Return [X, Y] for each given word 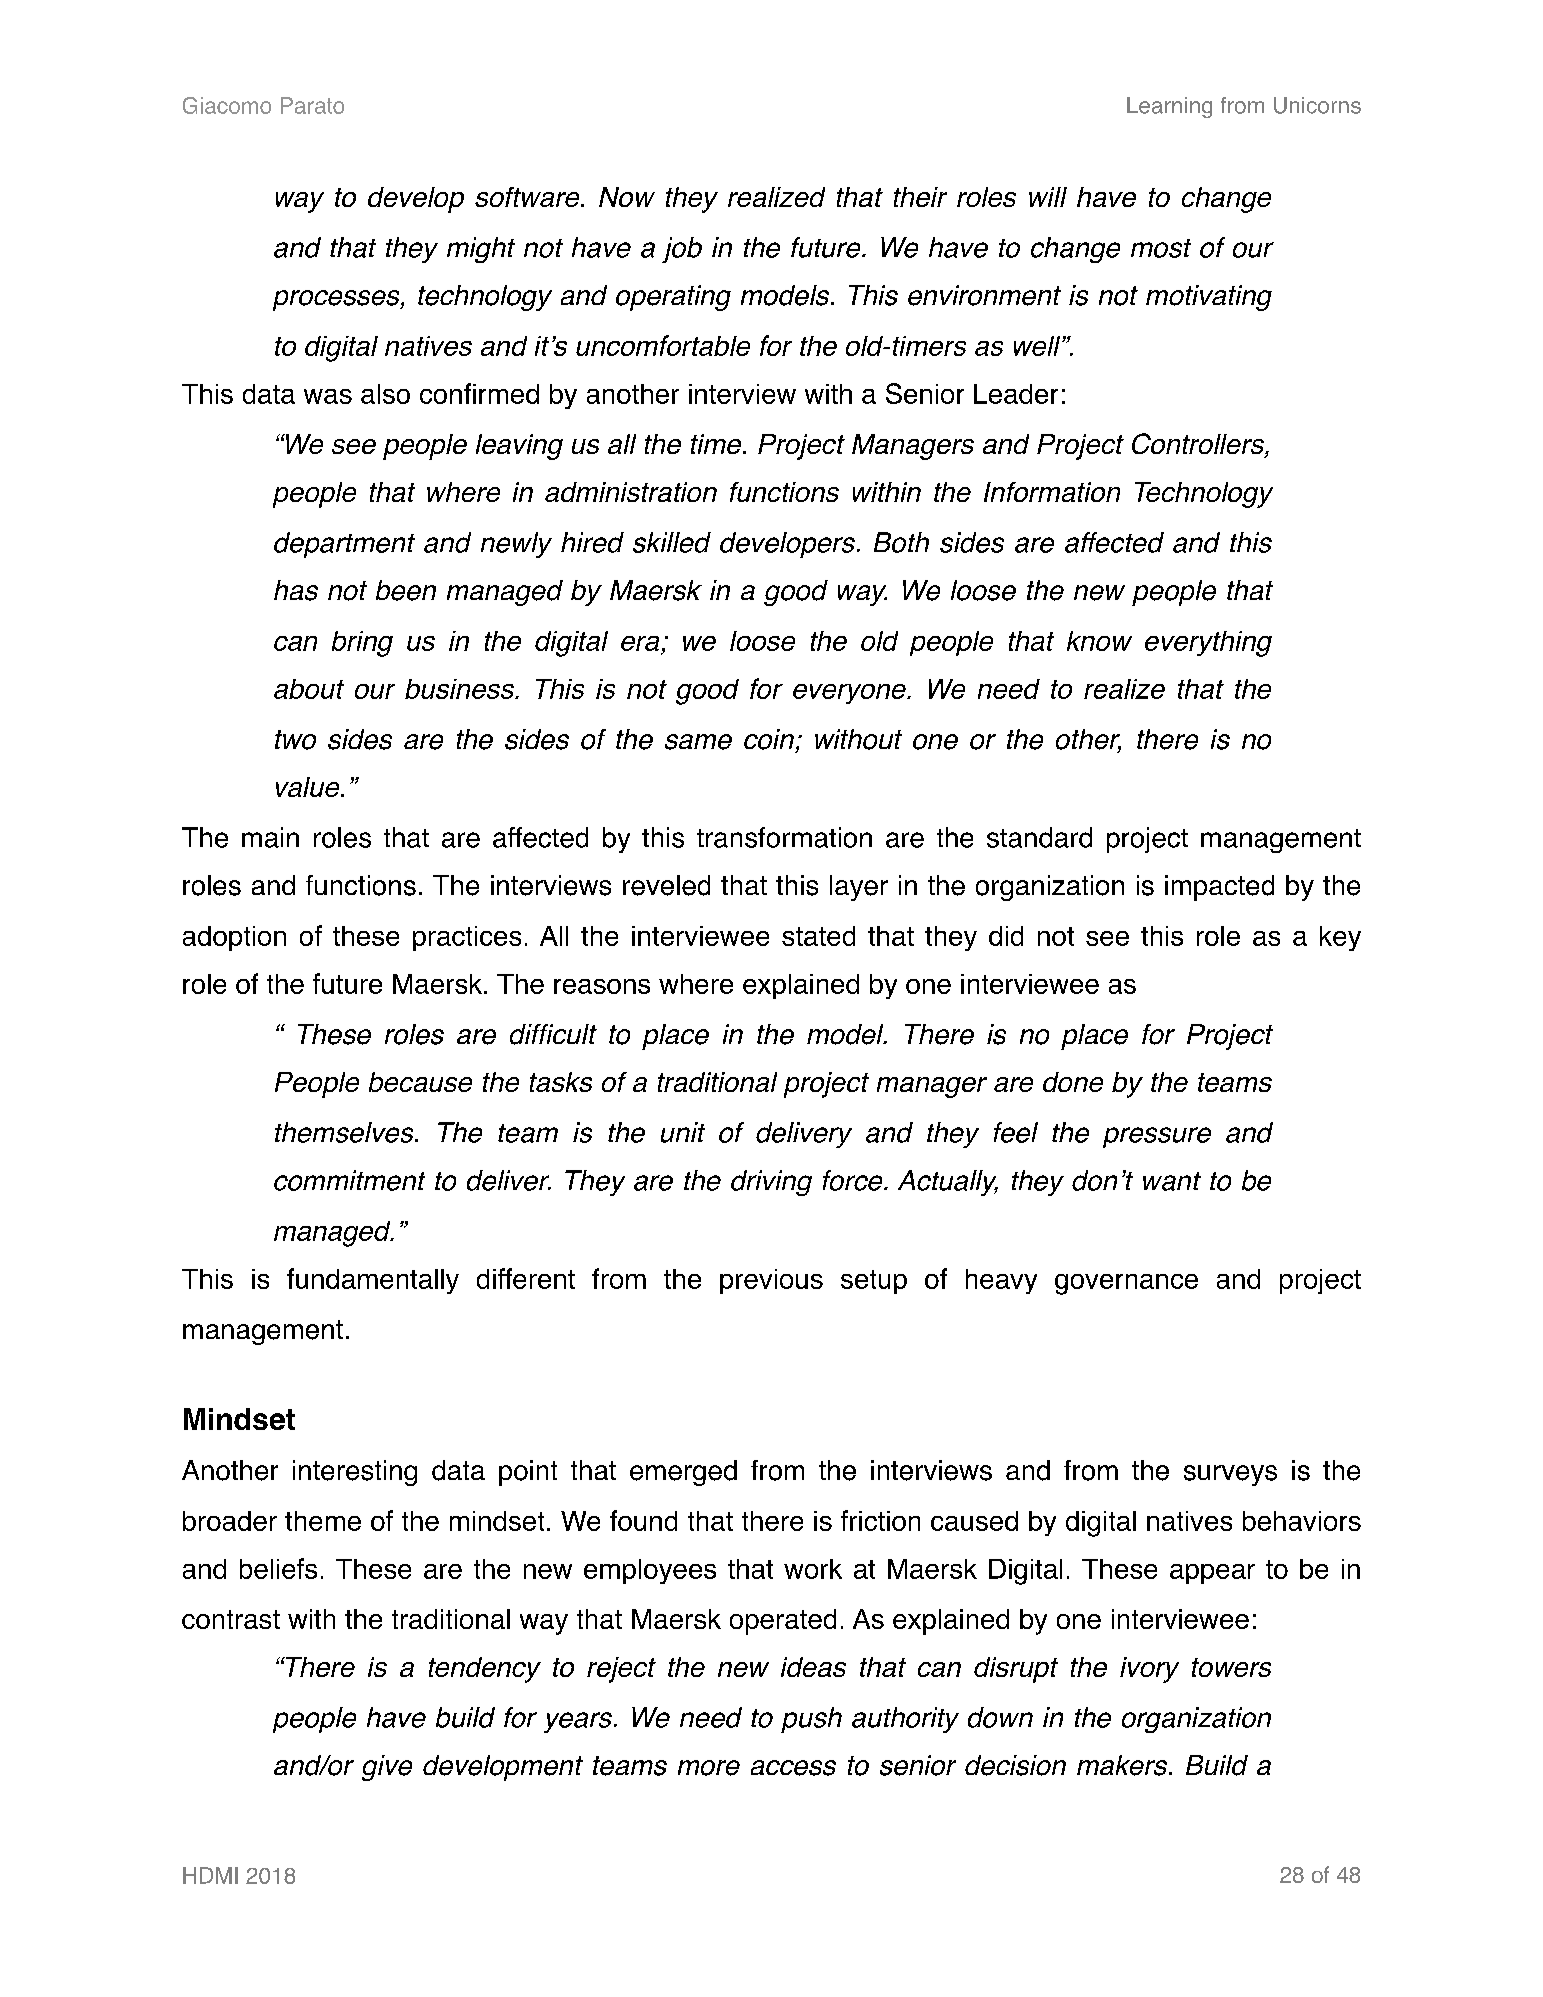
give [387, 1768]
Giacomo [227, 105]
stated [818, 936]
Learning [1169, 107]
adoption [234, 938]
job [682, 250]
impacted [1219, 888]
